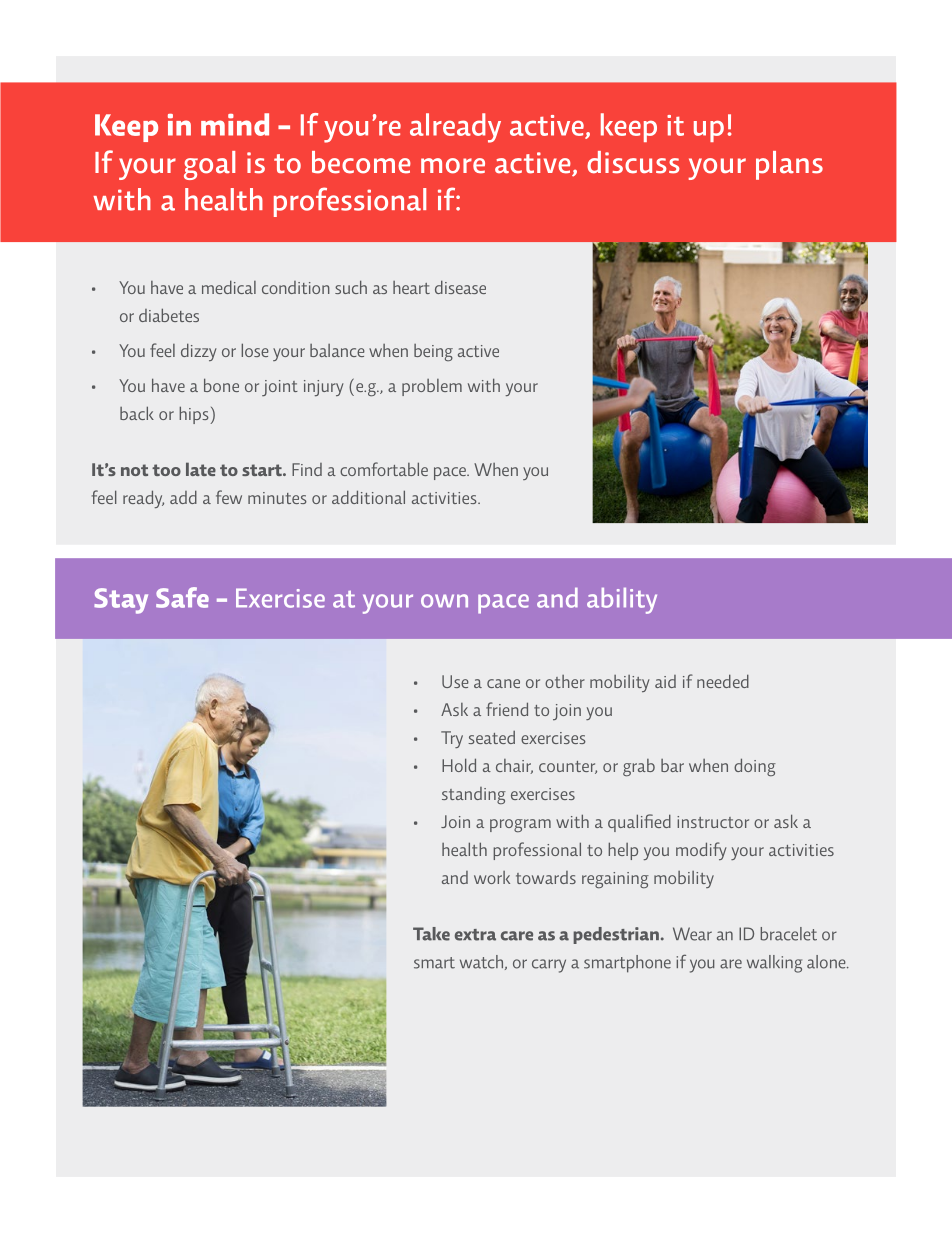  I want to click on doing, so click(755, 767).
